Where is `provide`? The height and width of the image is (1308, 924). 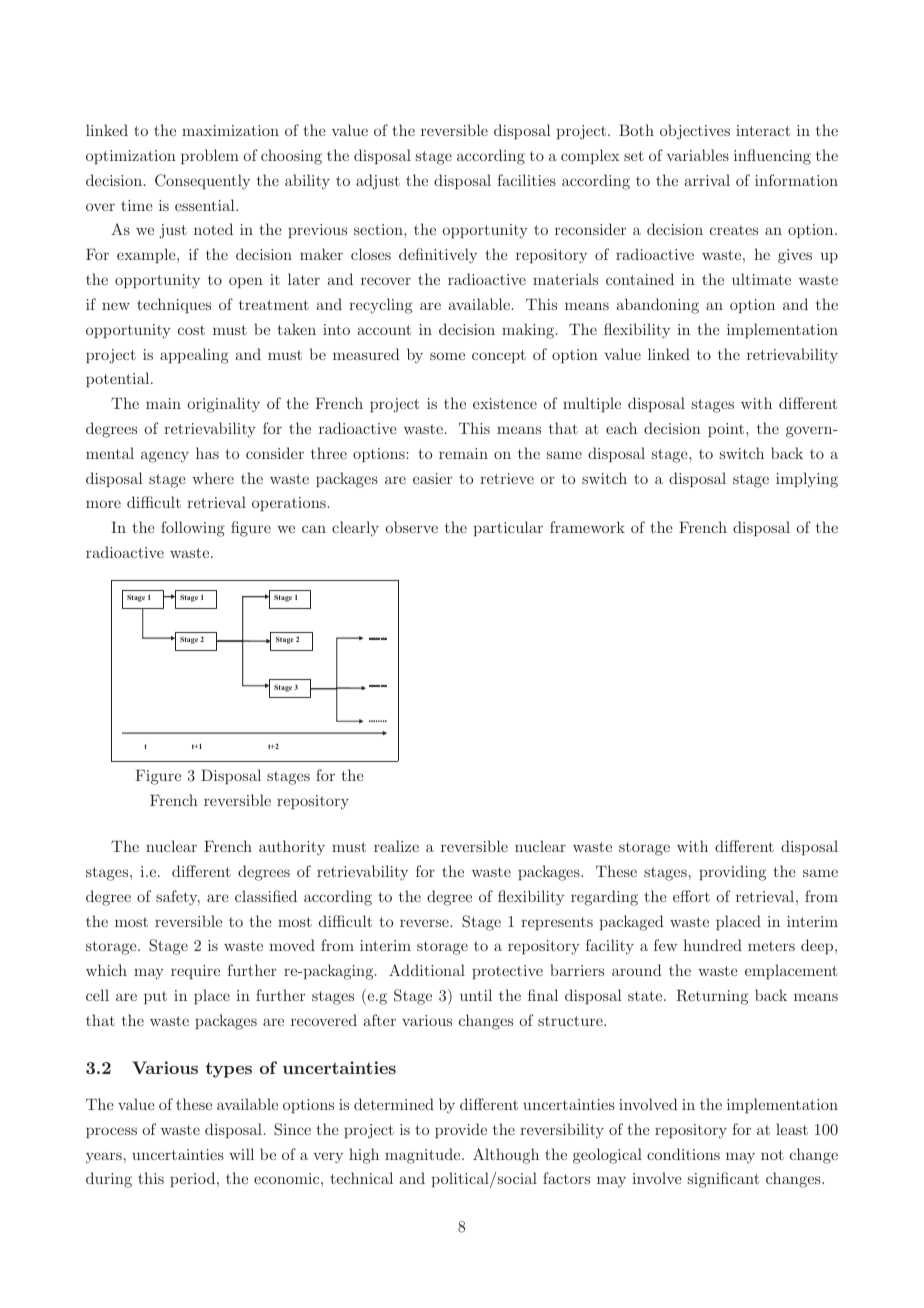
provide is located at coordinates (461, 1130).
